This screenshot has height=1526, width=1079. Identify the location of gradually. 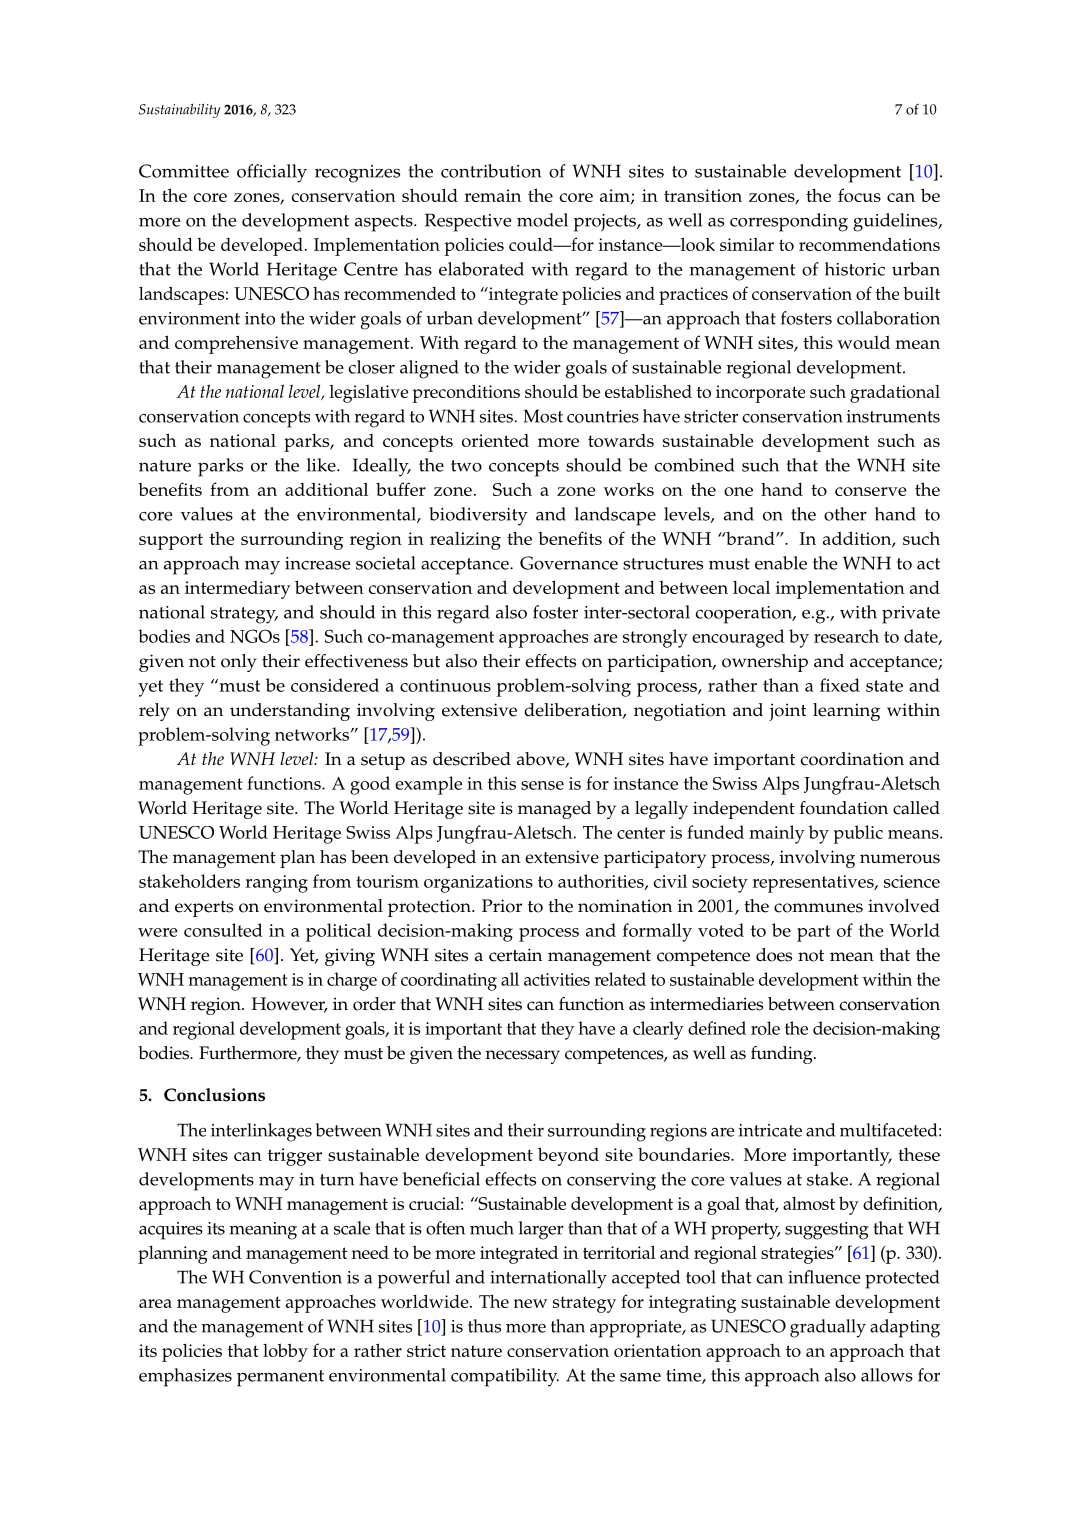
(828, 1328).
